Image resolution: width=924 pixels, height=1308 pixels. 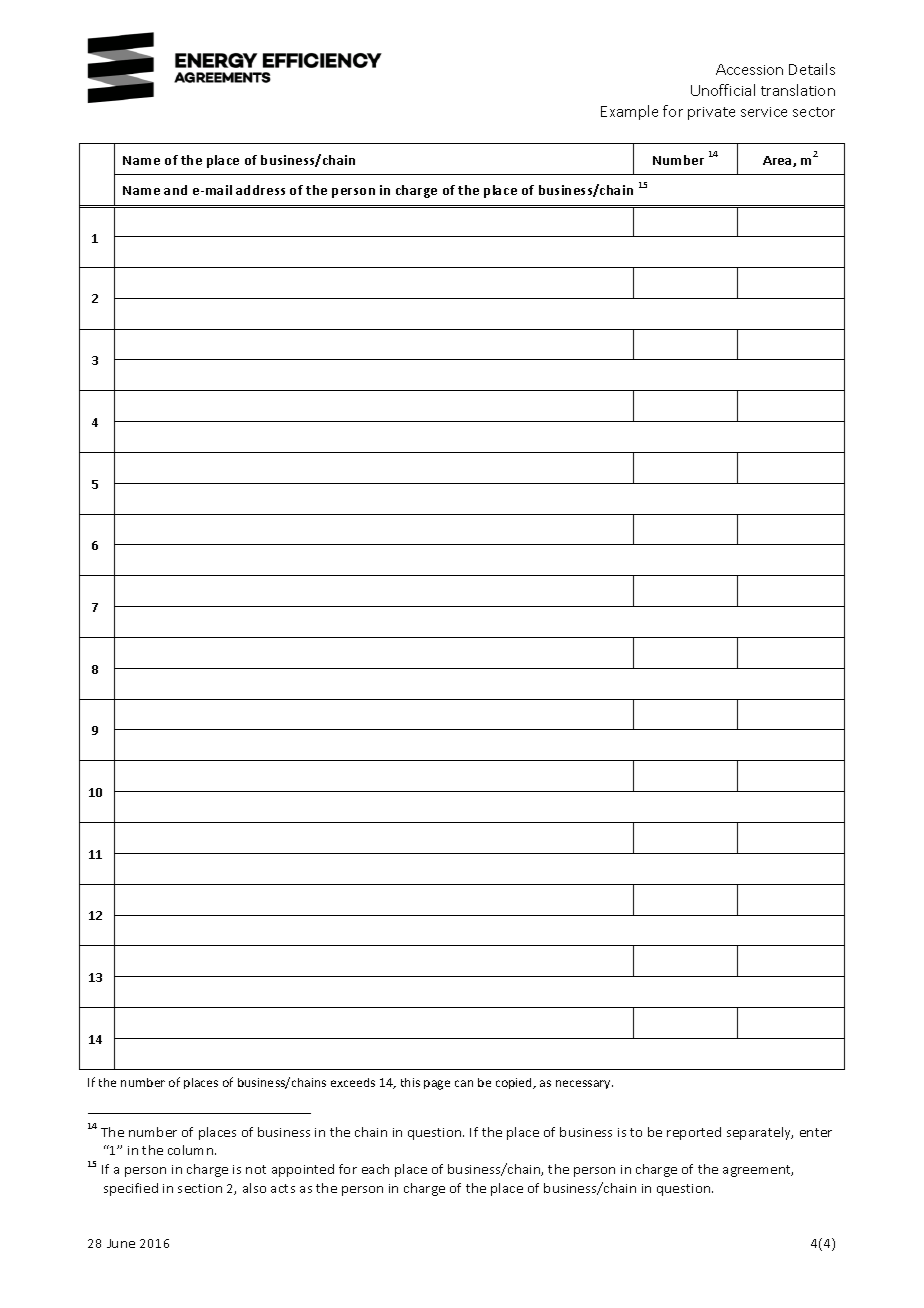 I want to click on section, so click(x=200, y=1188).
